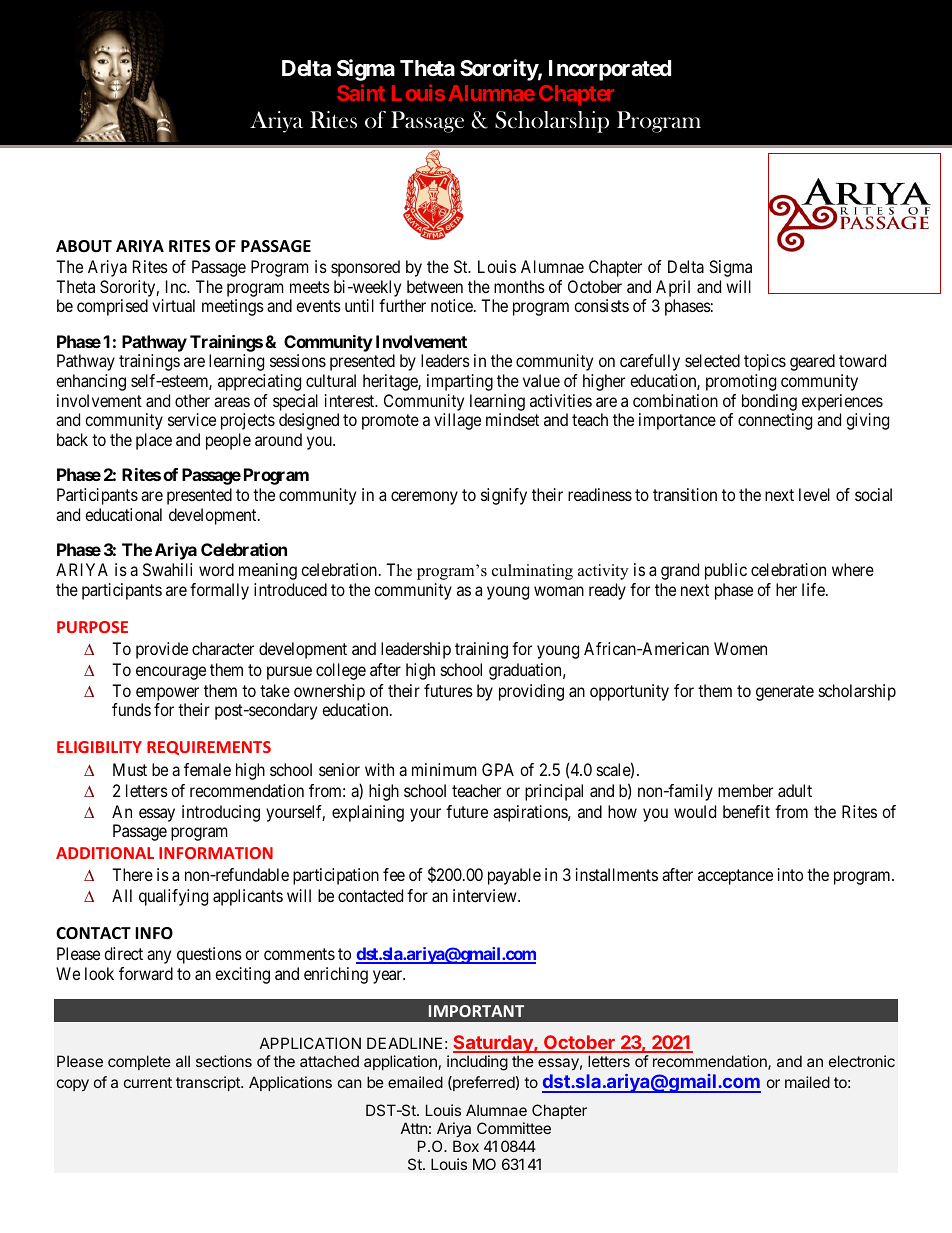 This image has width=952, height=1233. Describe the element at coordinates (532, 572) in the image. I see `culminating` at that location.
